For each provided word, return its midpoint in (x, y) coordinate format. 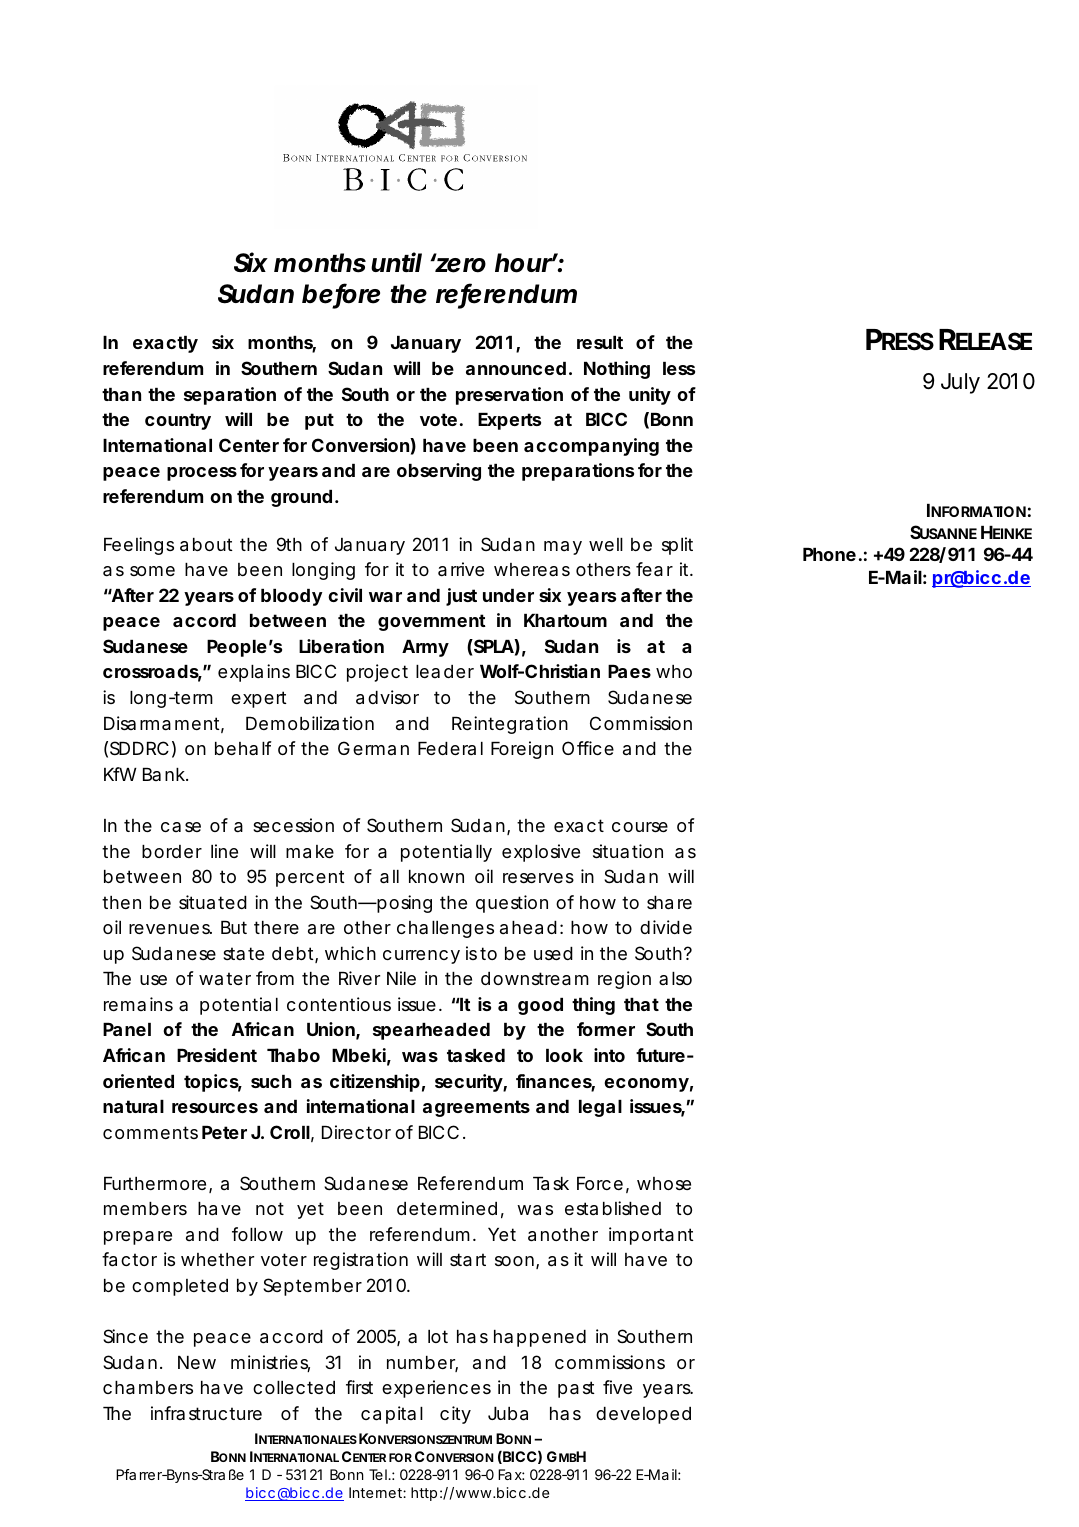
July (960, 383)
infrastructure (206, 1413)
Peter (224, 1132)
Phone (829, 554)
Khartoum (565, 620)
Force (600, 1183)
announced (516, 368)
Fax (511, 1474)
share (669, 903)
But (234, 927)
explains (254, 673)
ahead (528, 928)
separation (230, 396)
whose (664, 1183)
